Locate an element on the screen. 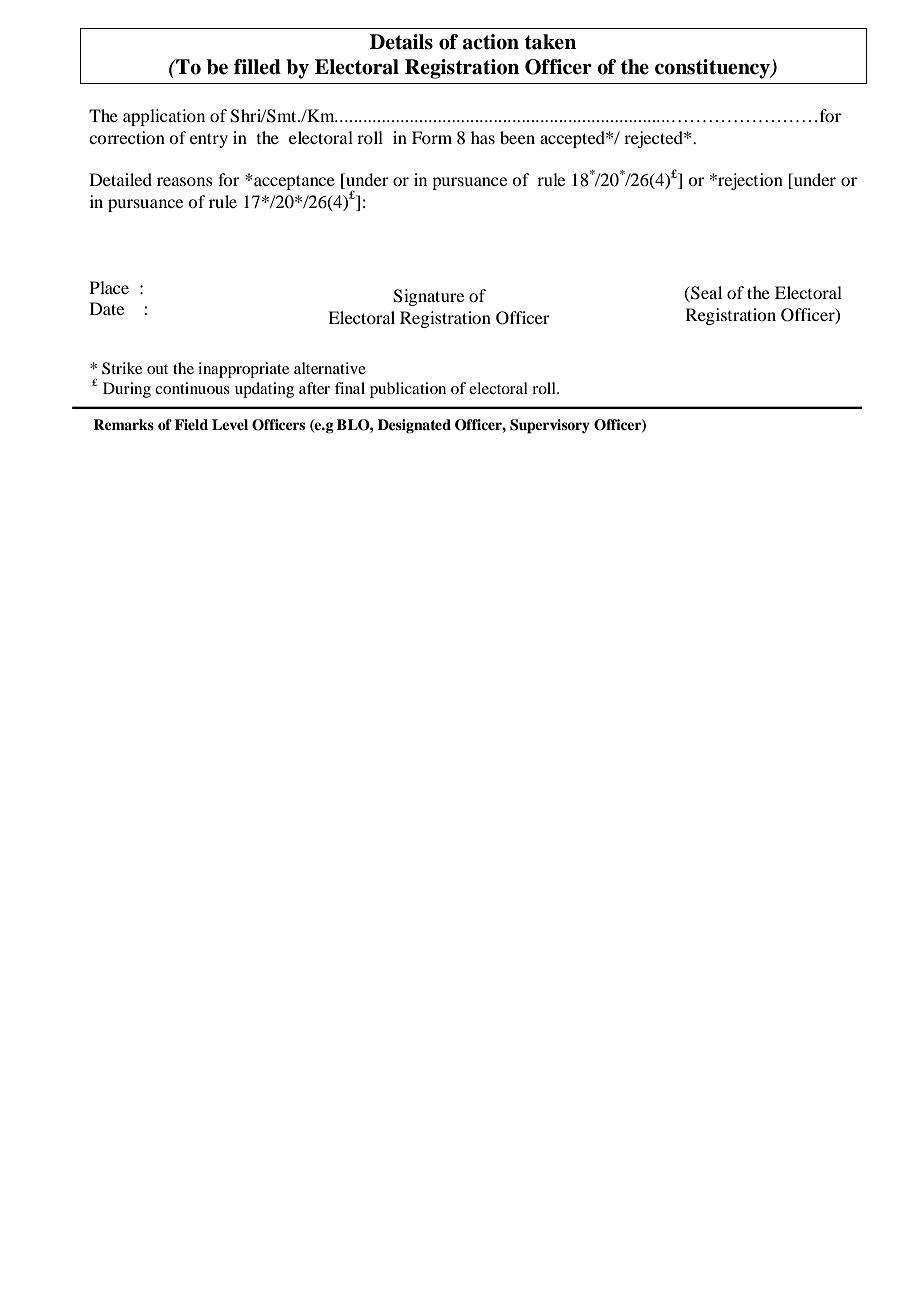 Image resolution: width=924 pixels, height=1308 pixels. constituency is located at coordinates (713, 69).
